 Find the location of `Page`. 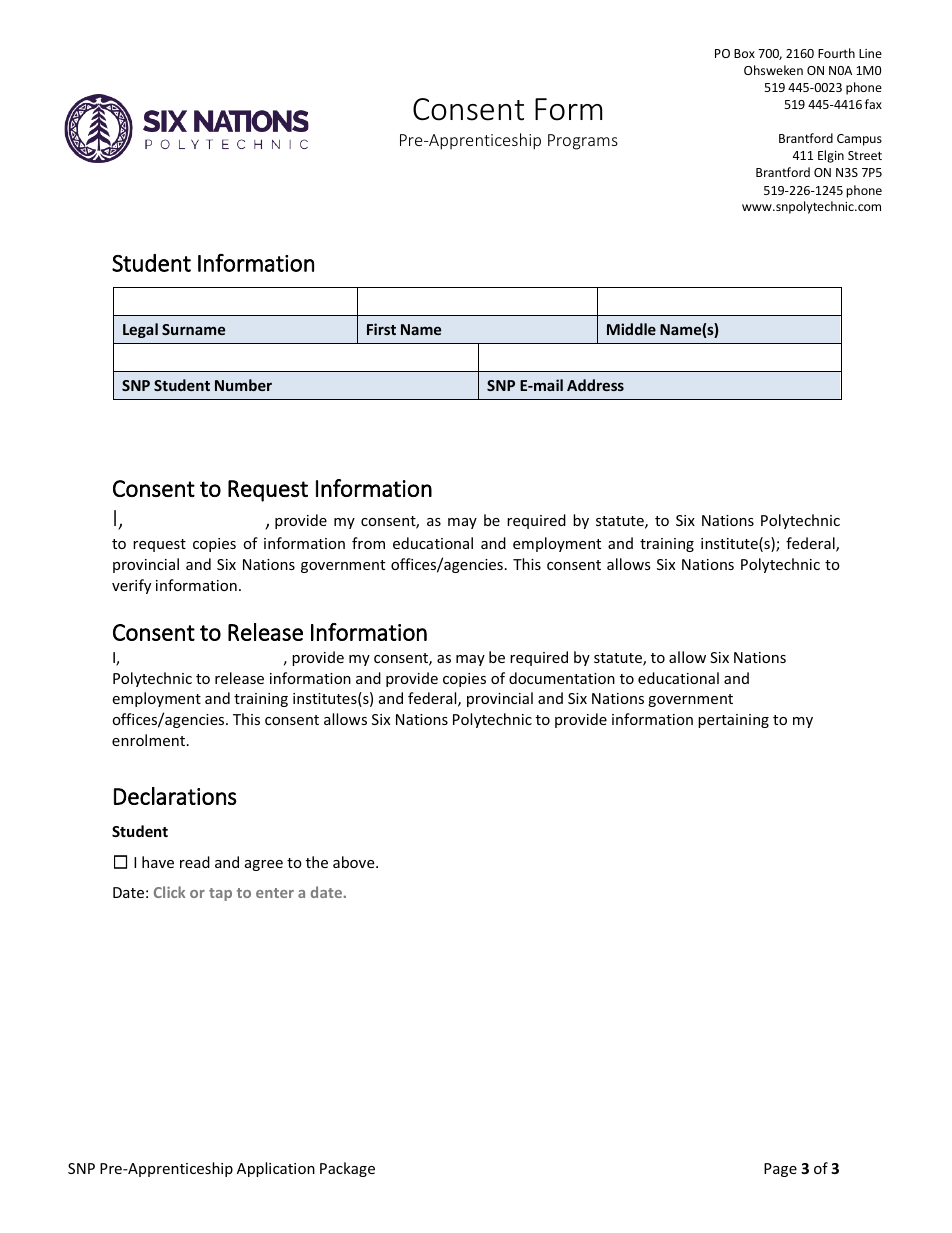

Page is located at coordinates (780, 1170).
